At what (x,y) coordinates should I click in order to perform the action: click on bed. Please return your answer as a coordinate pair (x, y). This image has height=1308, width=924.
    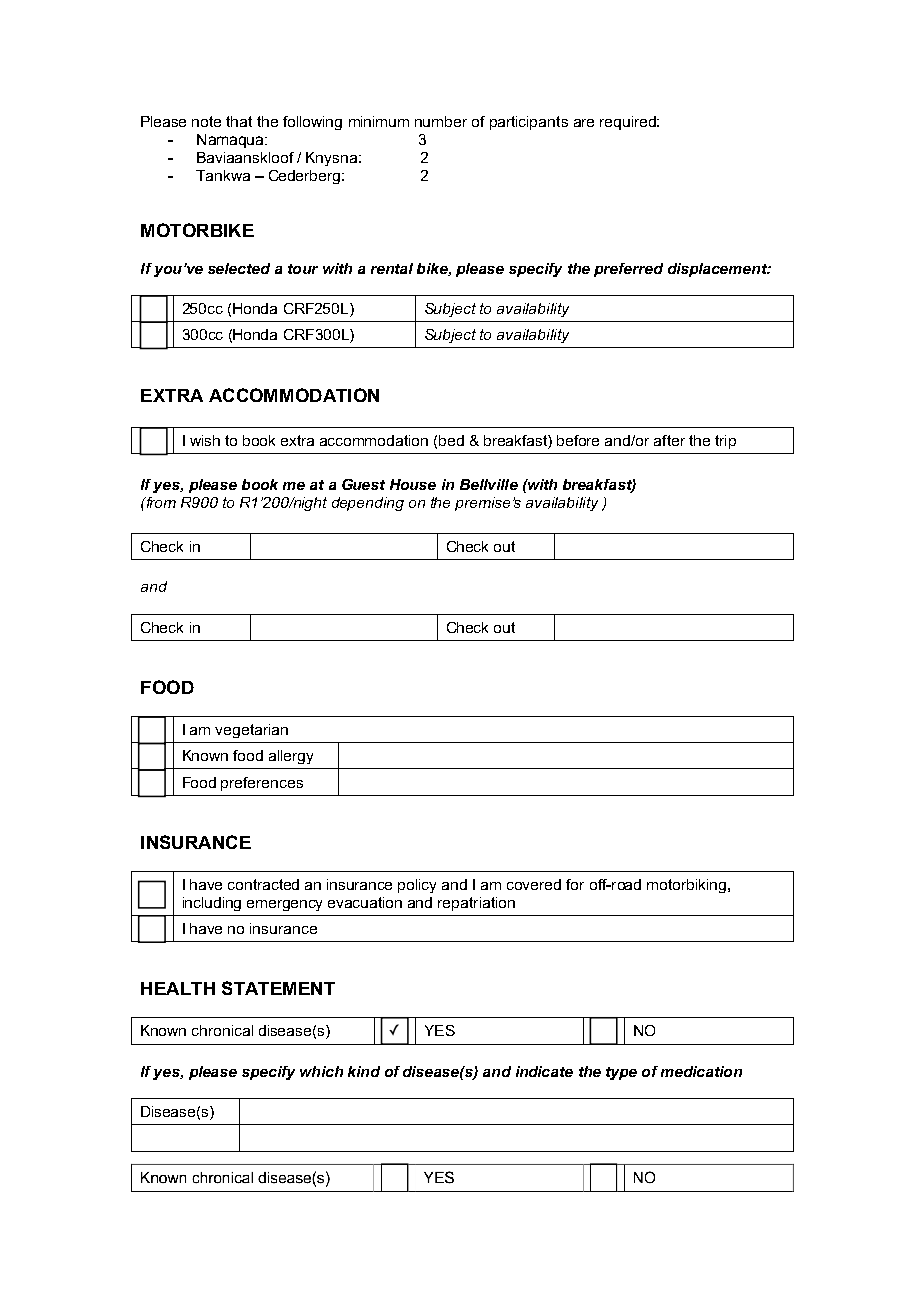
    Looking at the image, I should click on (451, 440).
